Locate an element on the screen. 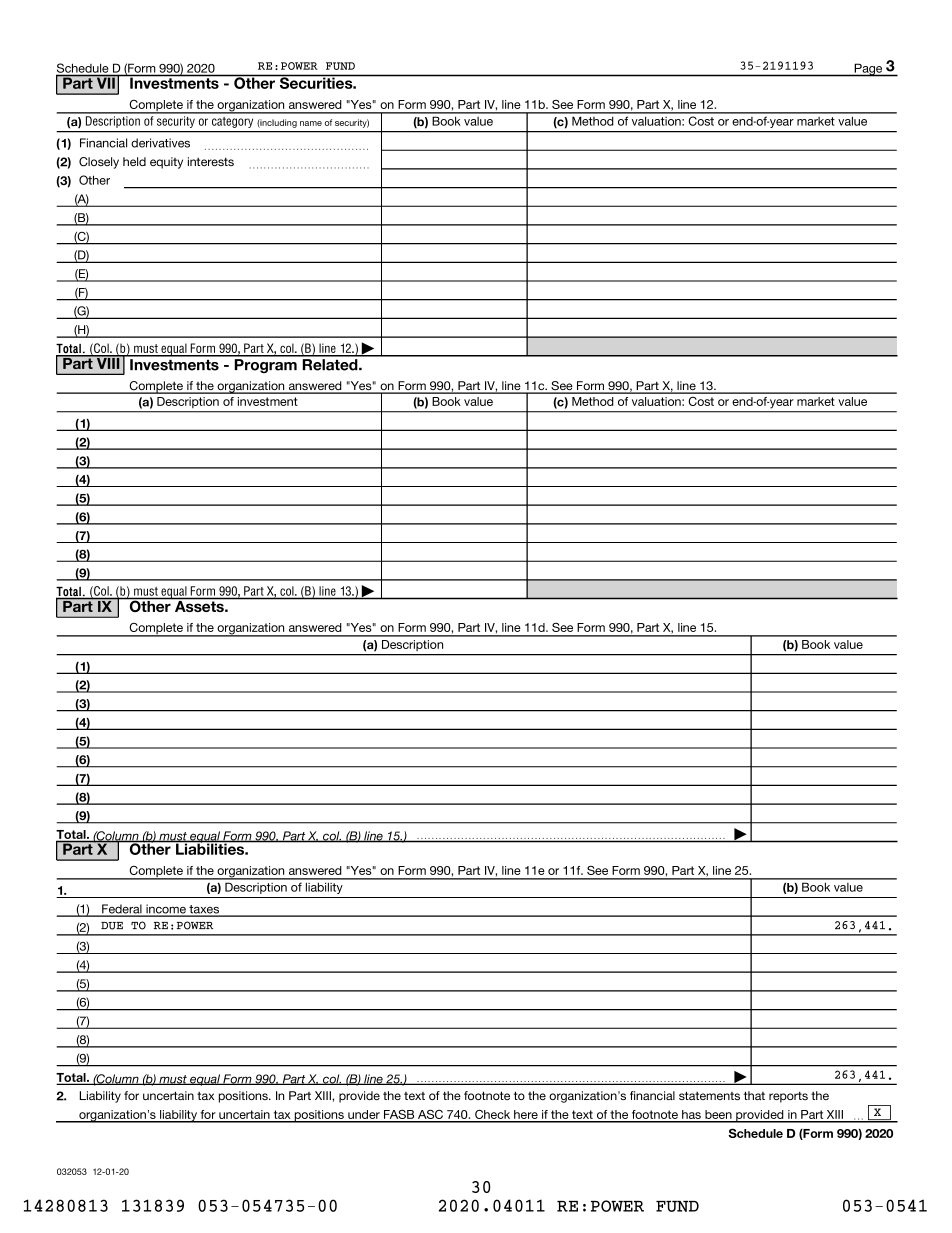 This screenshot has width=952, height=1233. that is located at coordinates (754, 1095).
